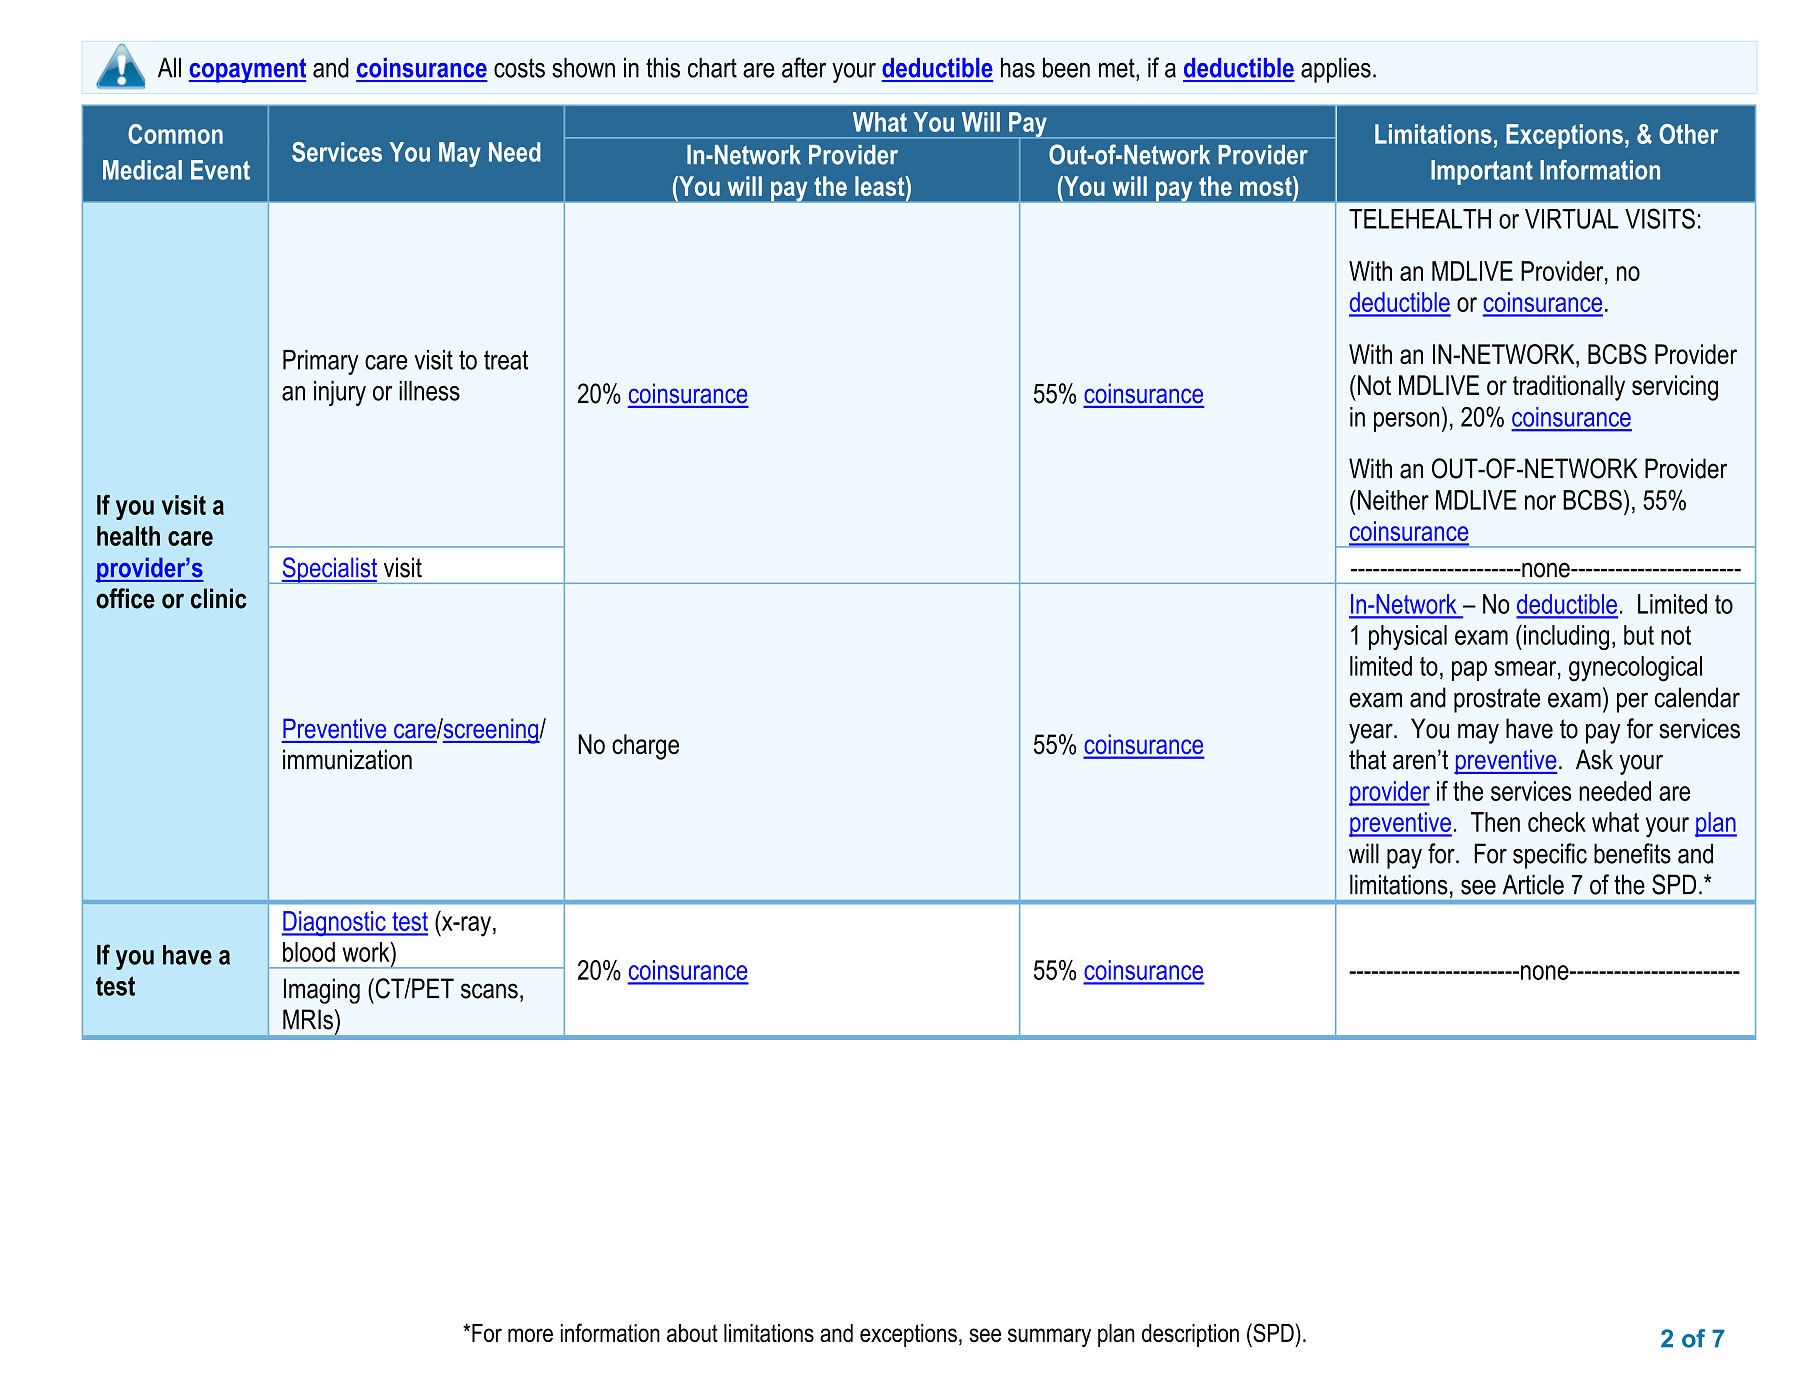  Describe the element at coordinates (347, 759) in the screenshot. I see `immunization` at that location.
